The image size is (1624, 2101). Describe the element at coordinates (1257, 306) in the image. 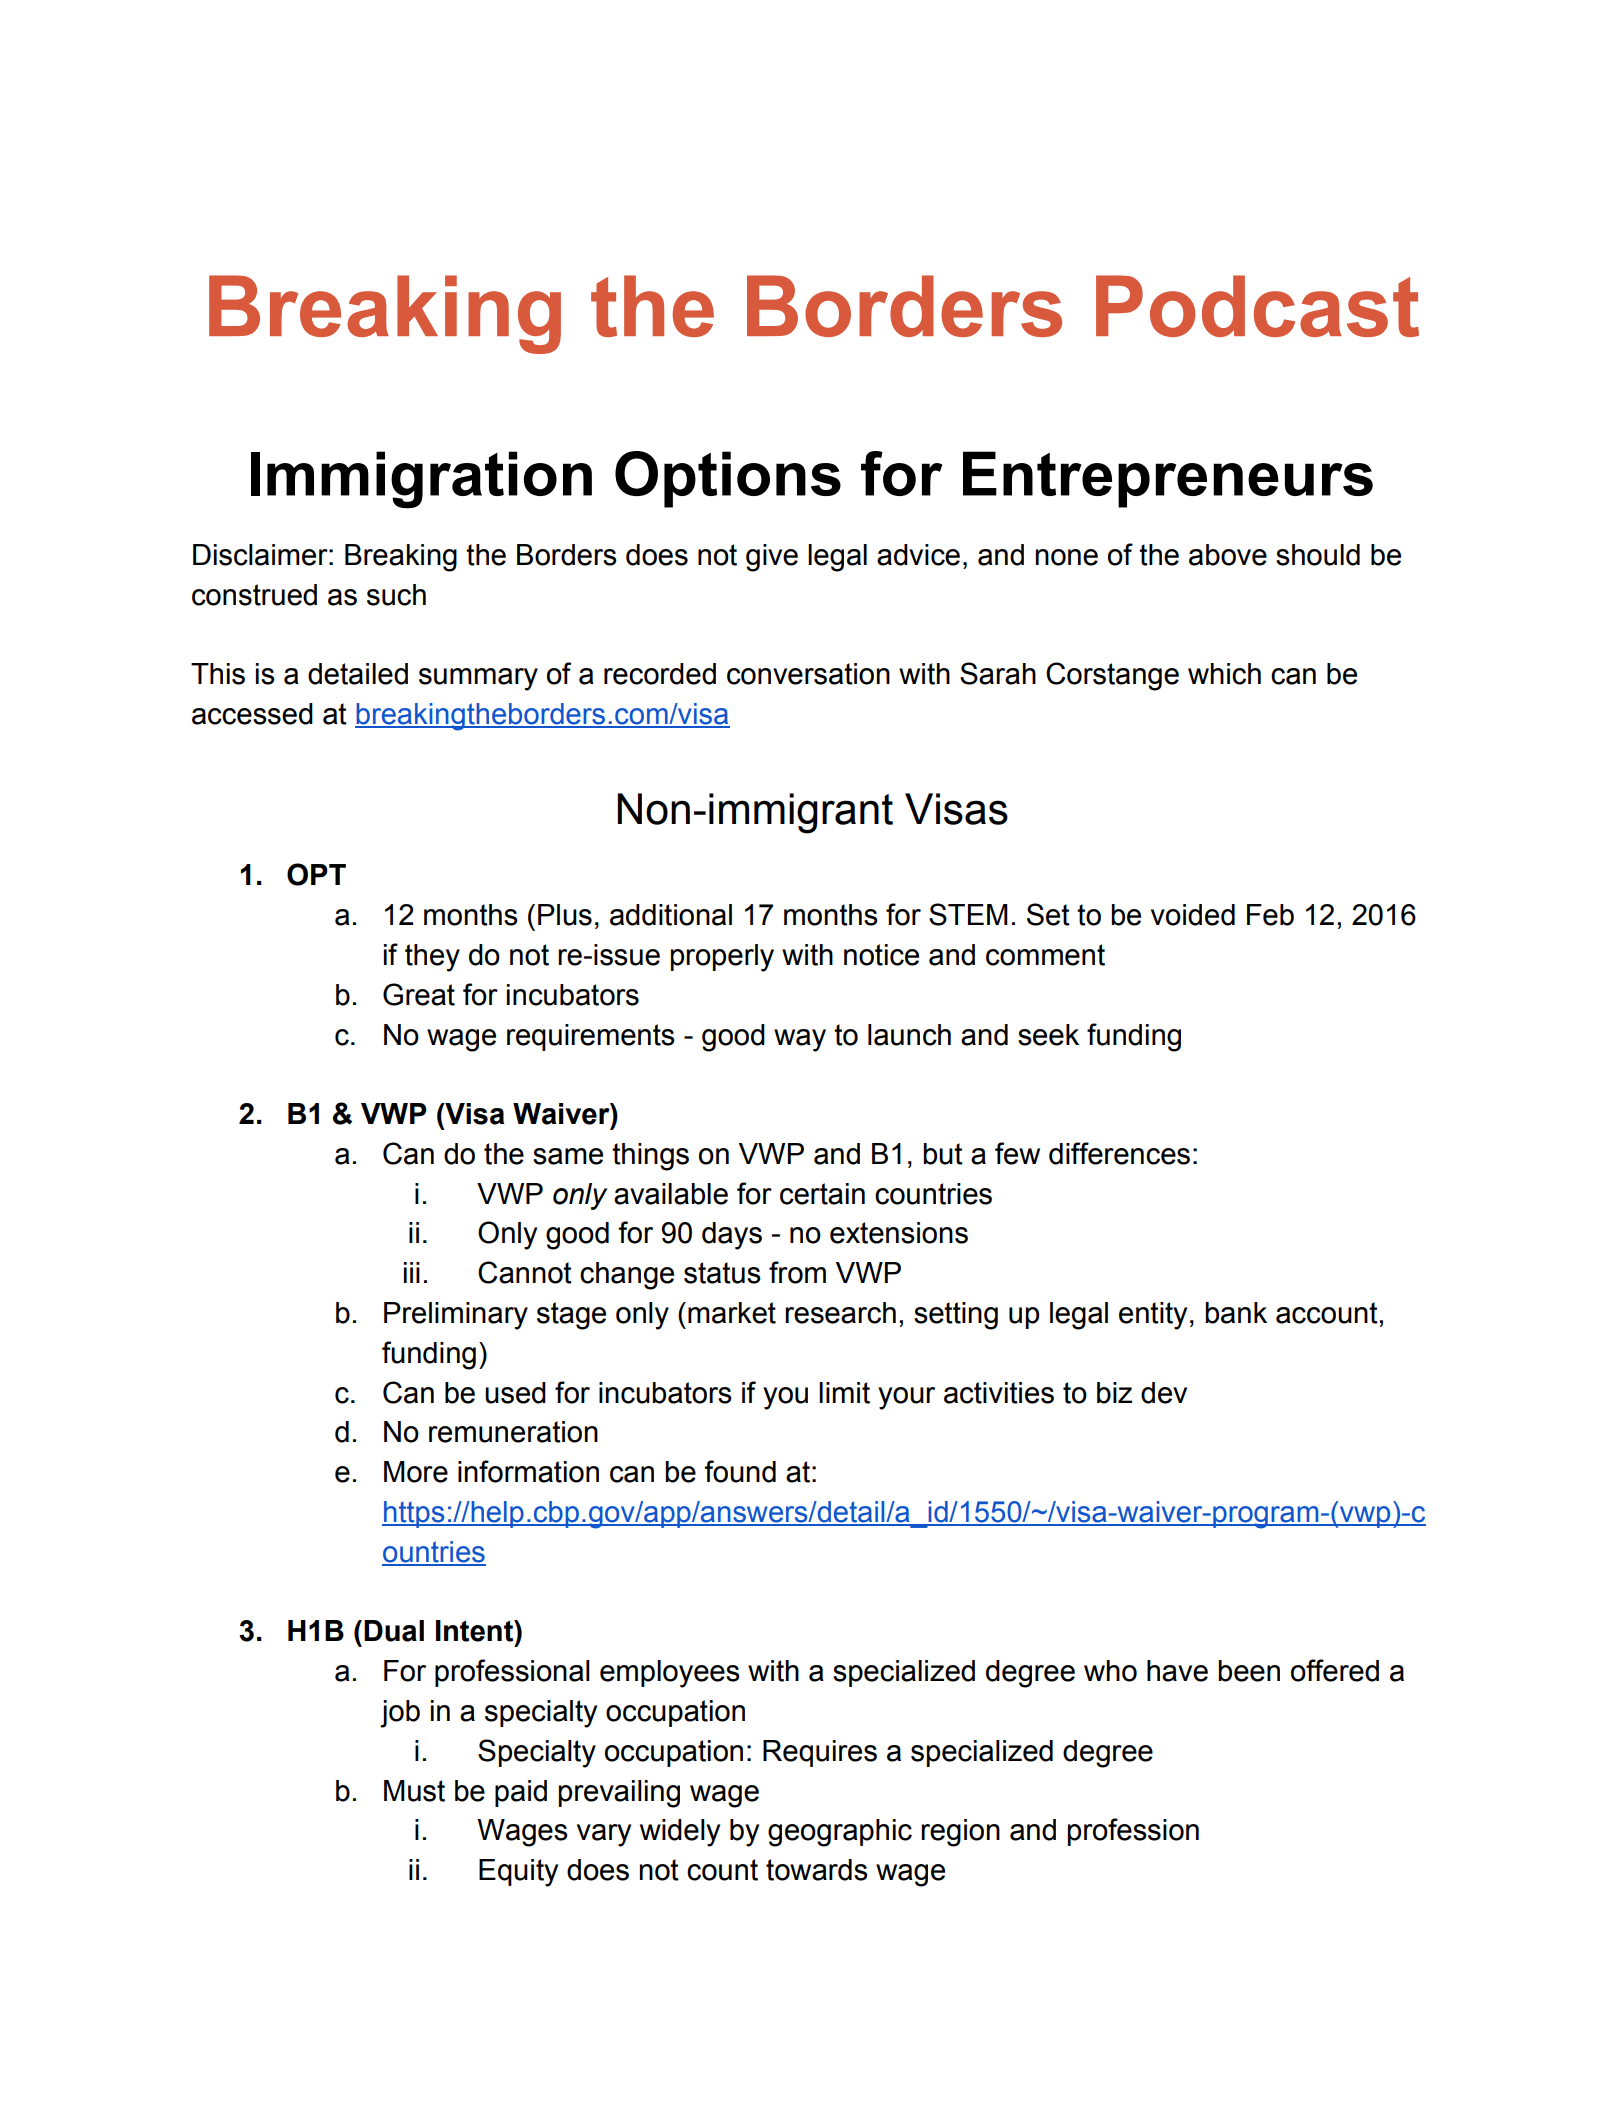

I see `Podcast` at that location.
